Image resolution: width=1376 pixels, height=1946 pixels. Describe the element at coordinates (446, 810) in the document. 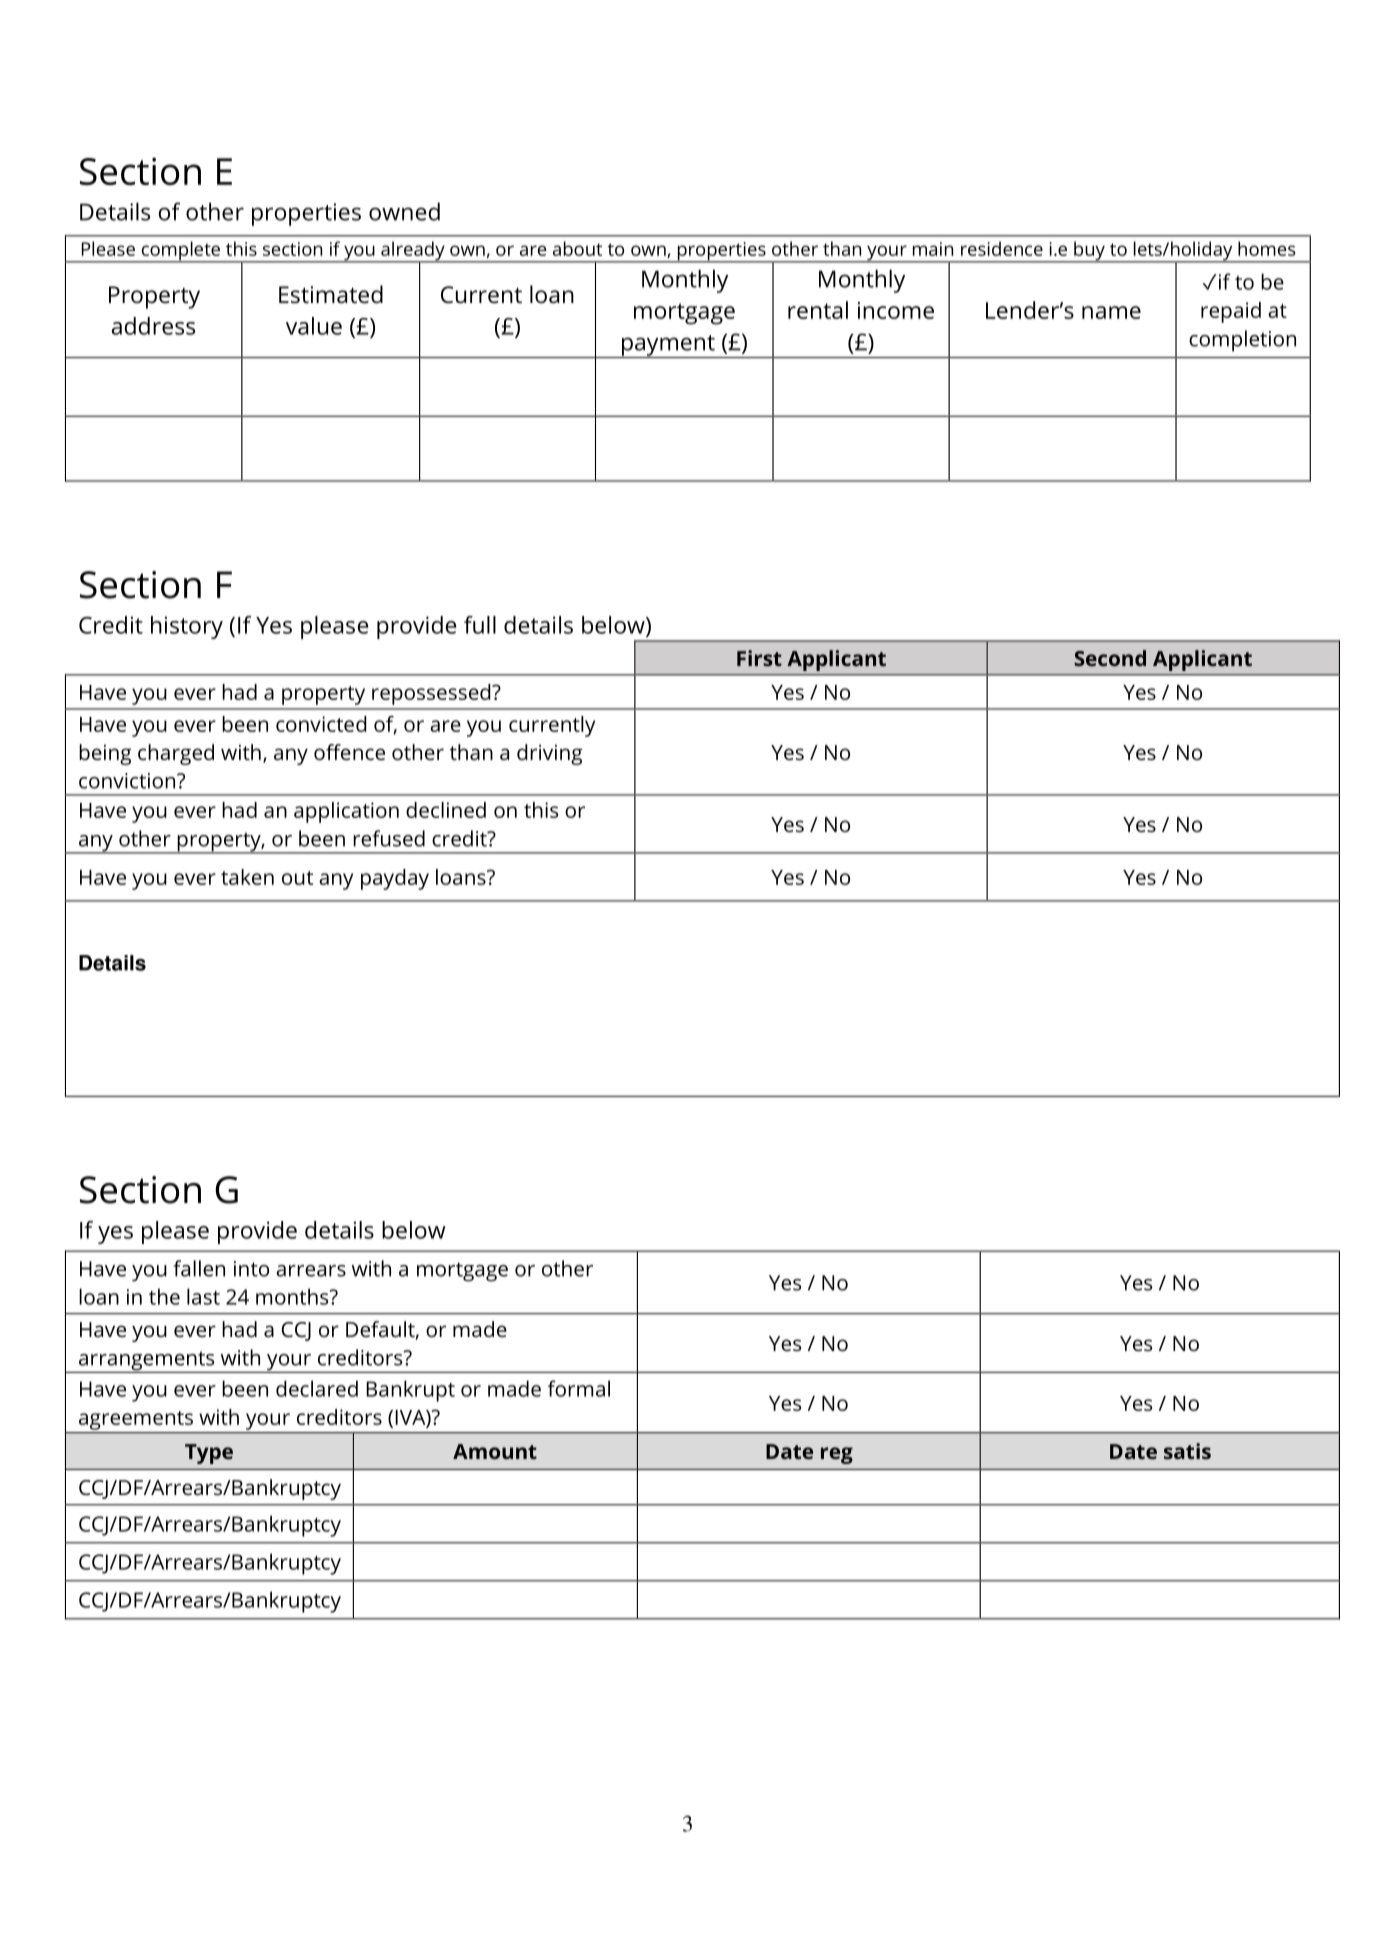

I see `declined` at that location.
